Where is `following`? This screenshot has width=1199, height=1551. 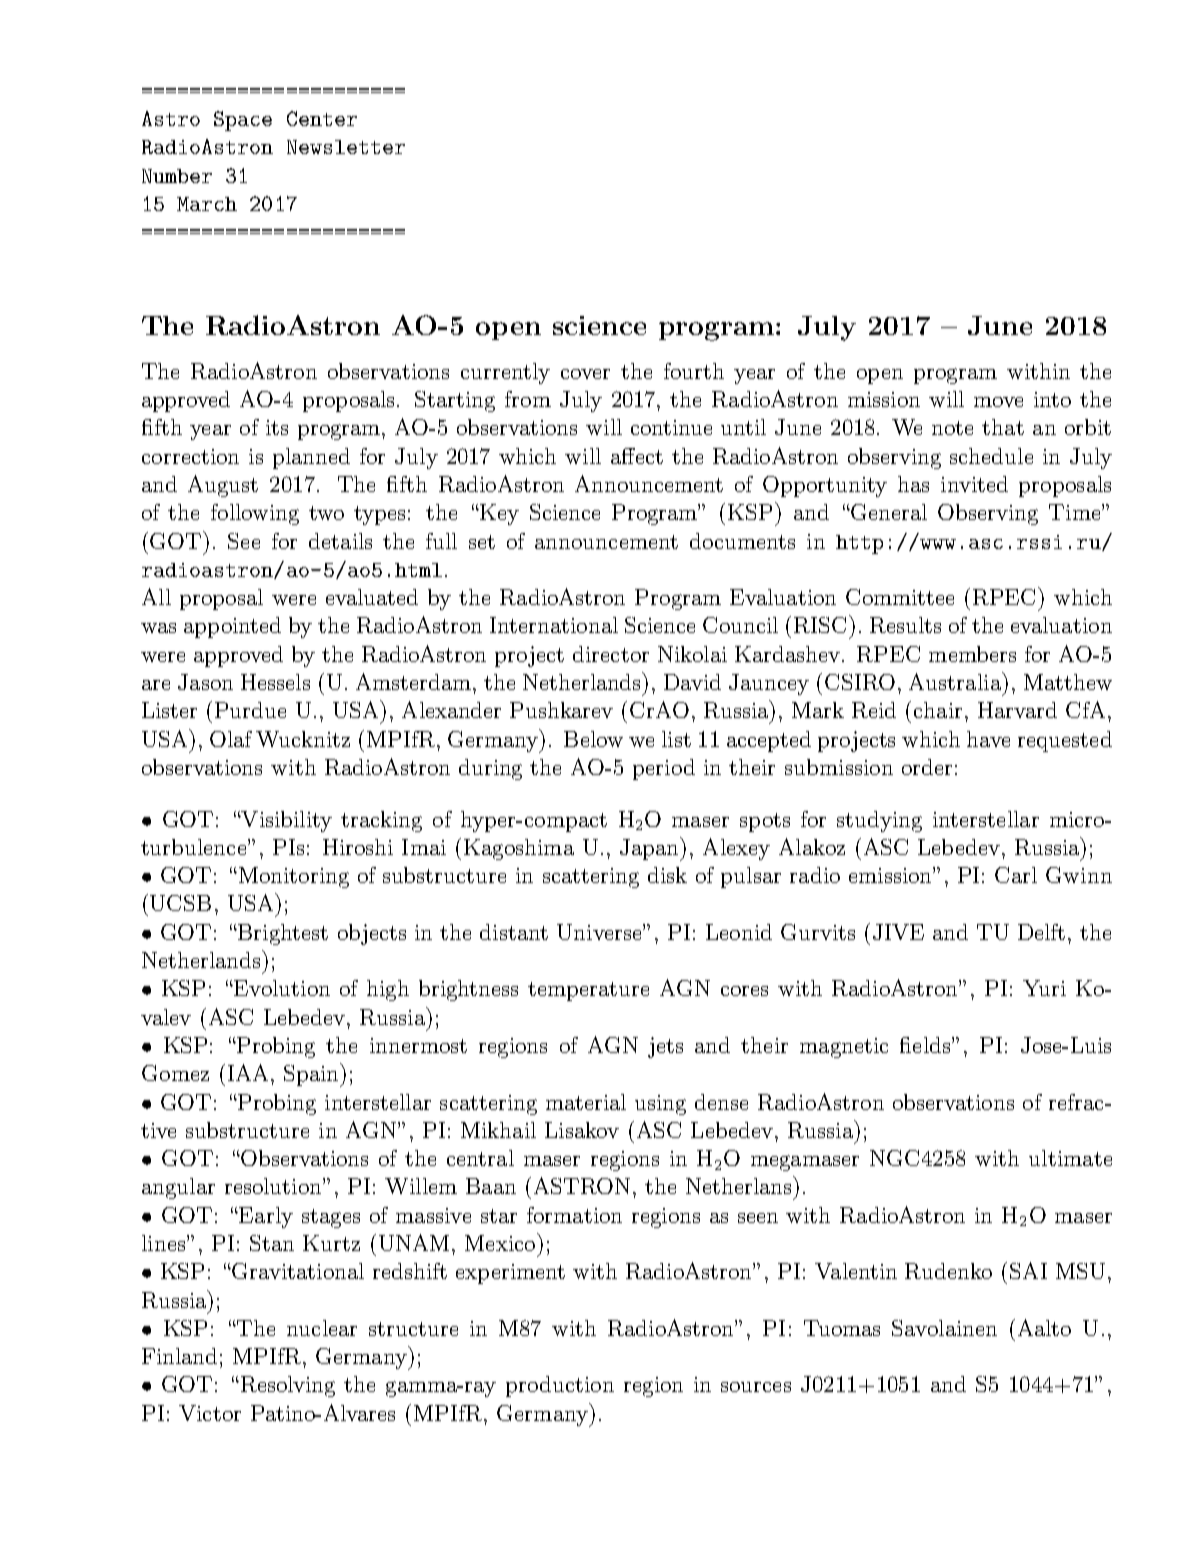 following is located at coordinates (255, 514).
